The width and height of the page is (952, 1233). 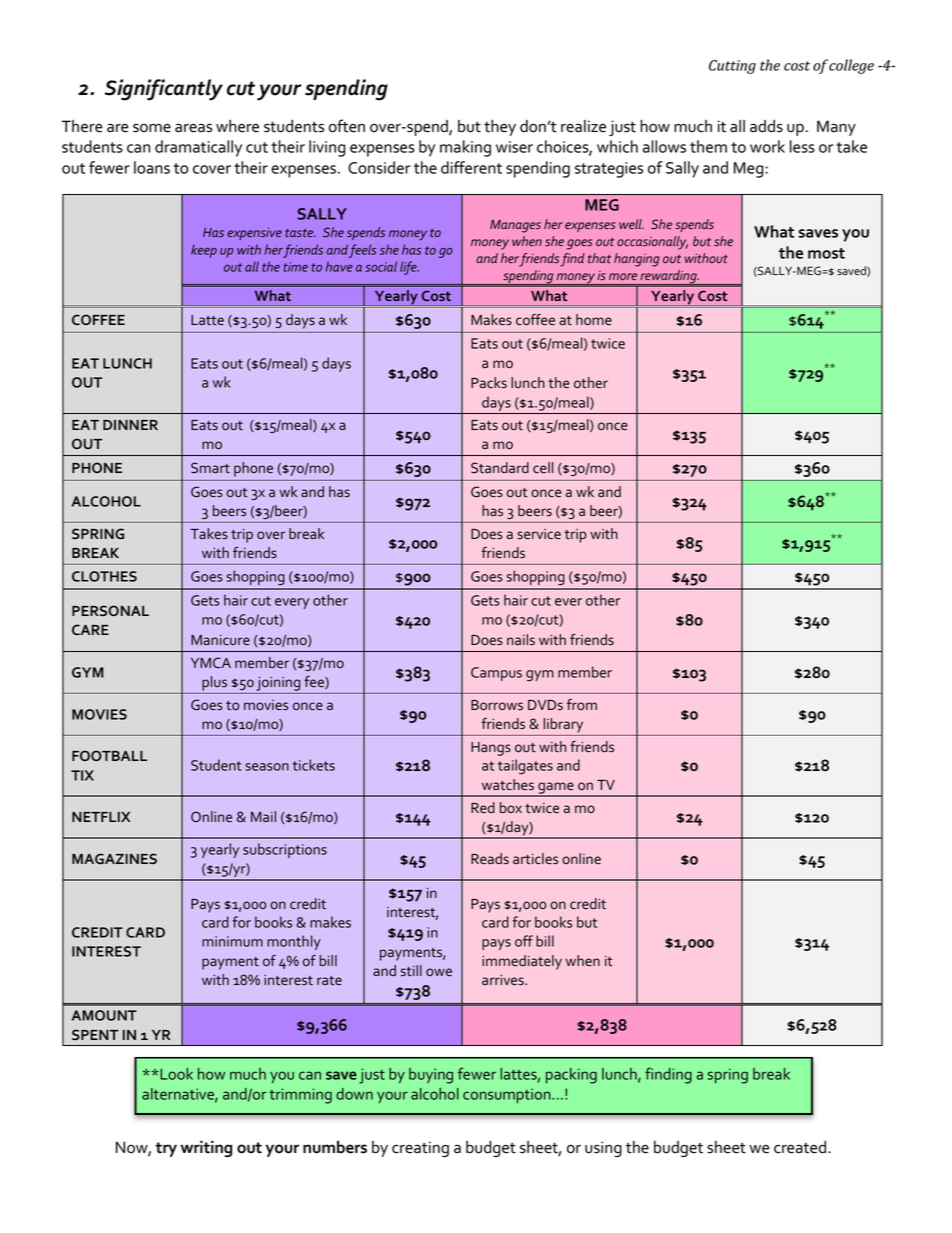 I want to click on try, so click(x=166, y=1149).
